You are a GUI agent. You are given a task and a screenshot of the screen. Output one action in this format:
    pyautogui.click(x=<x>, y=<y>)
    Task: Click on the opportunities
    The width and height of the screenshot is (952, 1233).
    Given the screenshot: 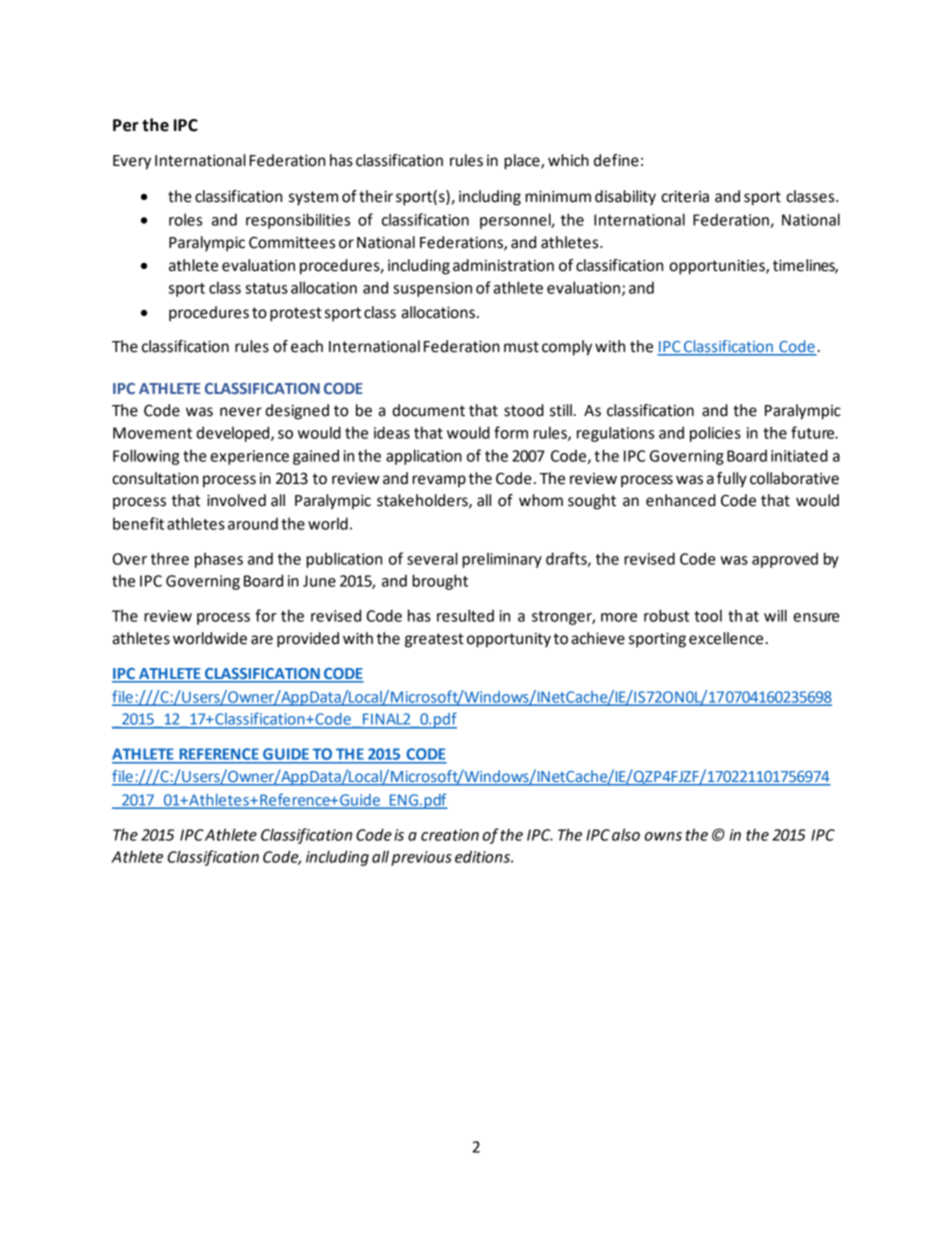 What is the action you would take?
    pyautogui.click(x=718, y=267)
